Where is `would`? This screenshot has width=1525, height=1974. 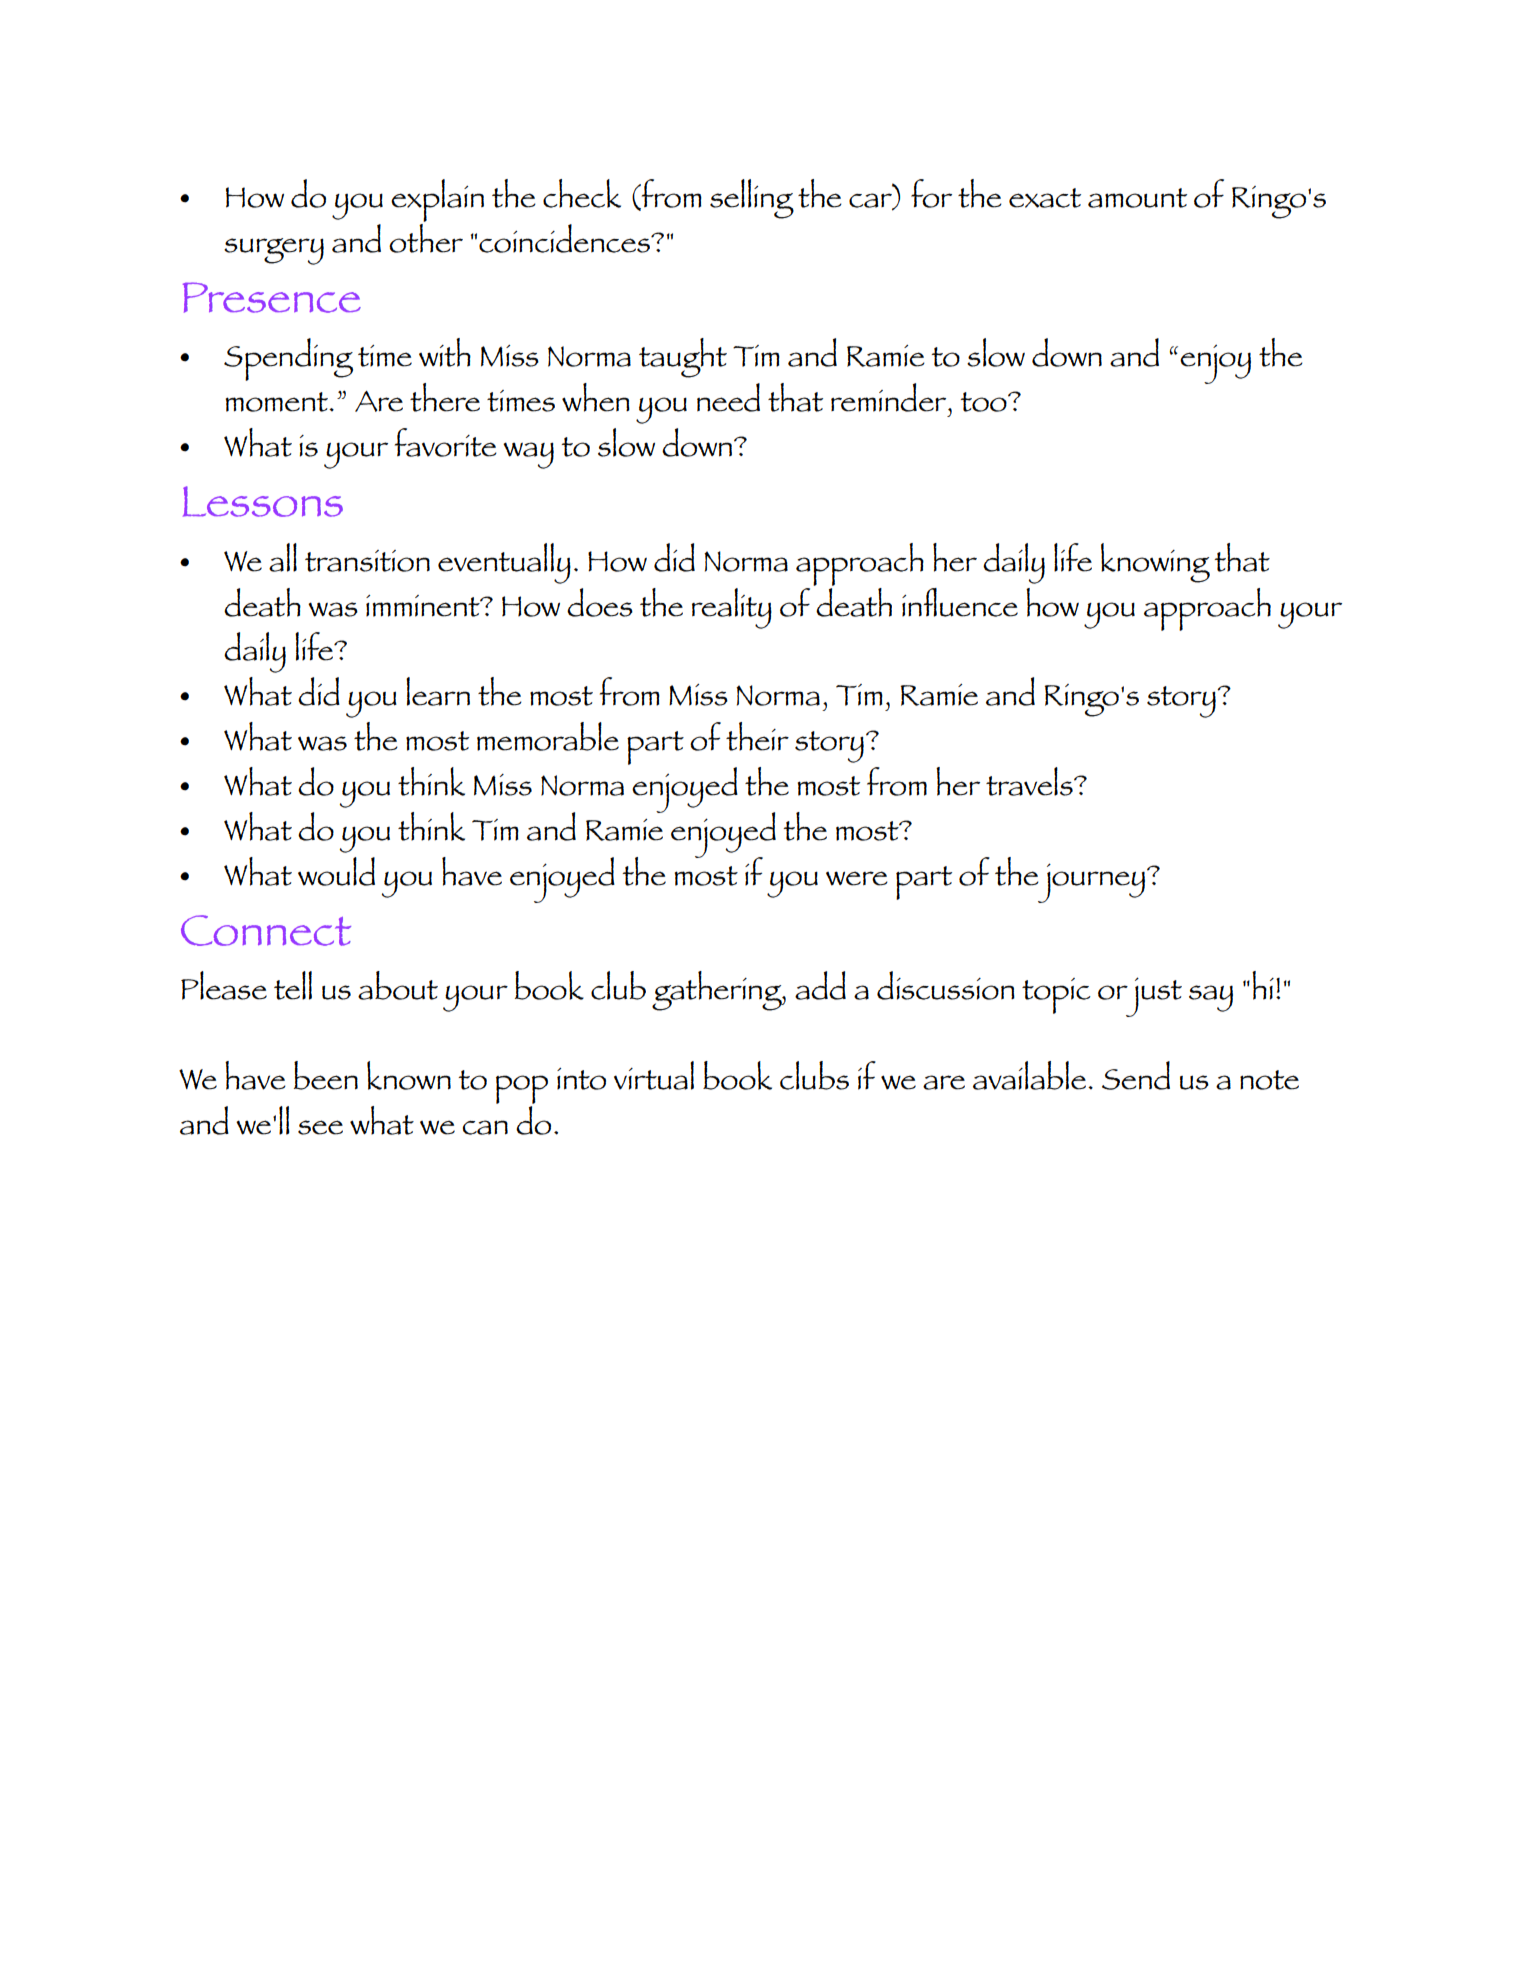
would is located at coordinates (336, 871).
